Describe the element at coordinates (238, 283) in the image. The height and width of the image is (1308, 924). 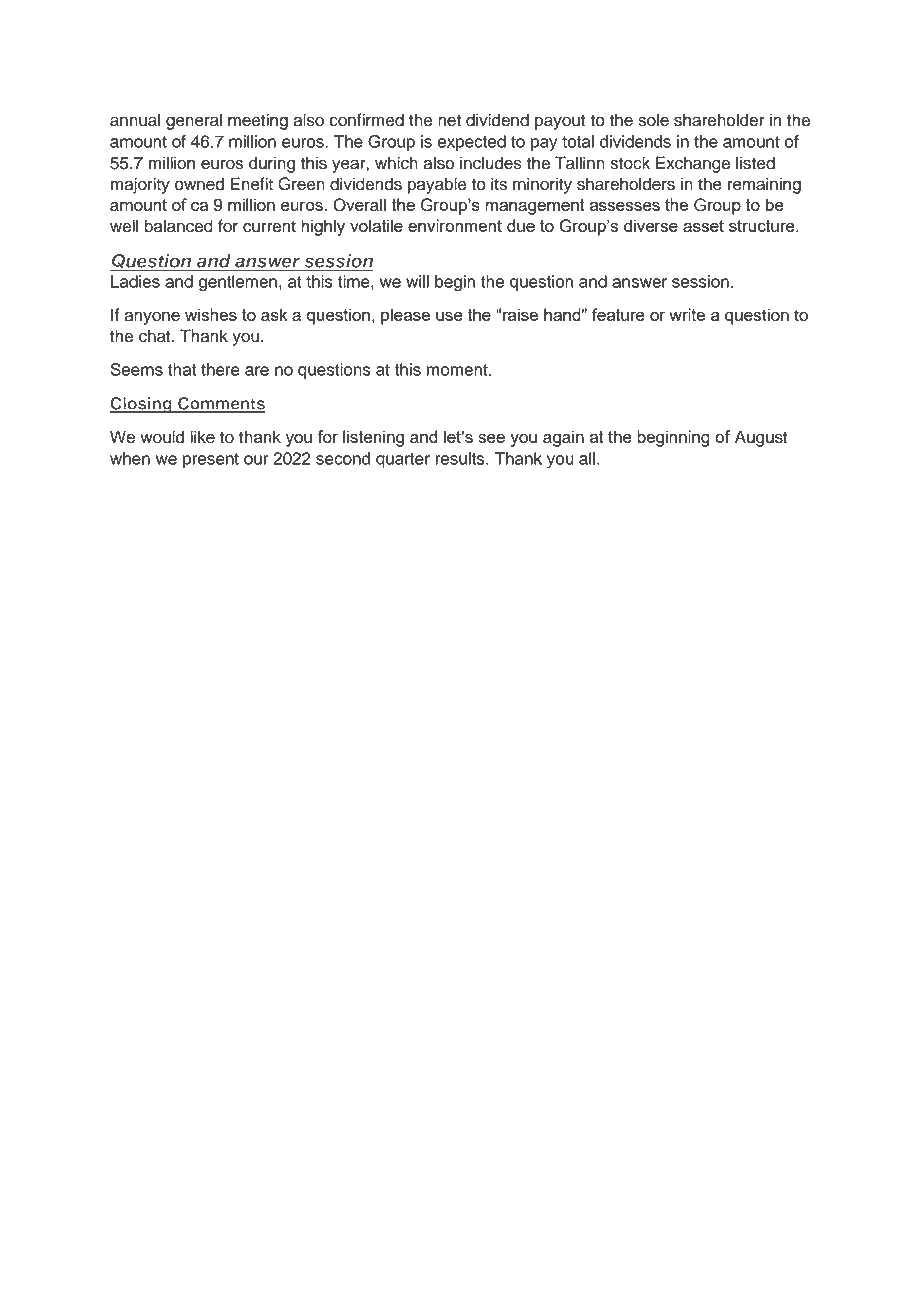
I see `gentlemen` at that location.
